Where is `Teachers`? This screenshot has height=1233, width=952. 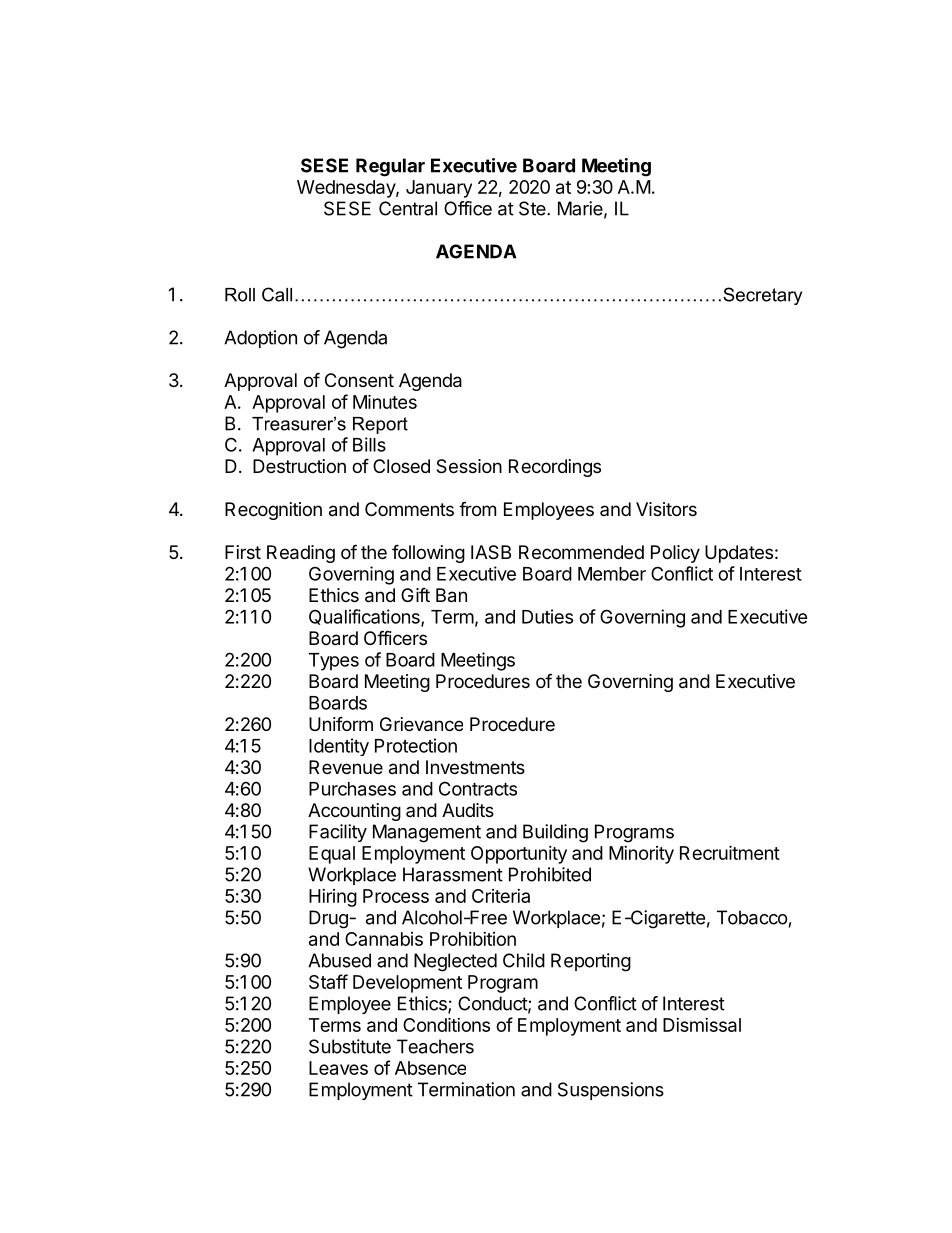 Teachers is located at coordinates (435, 1046).
